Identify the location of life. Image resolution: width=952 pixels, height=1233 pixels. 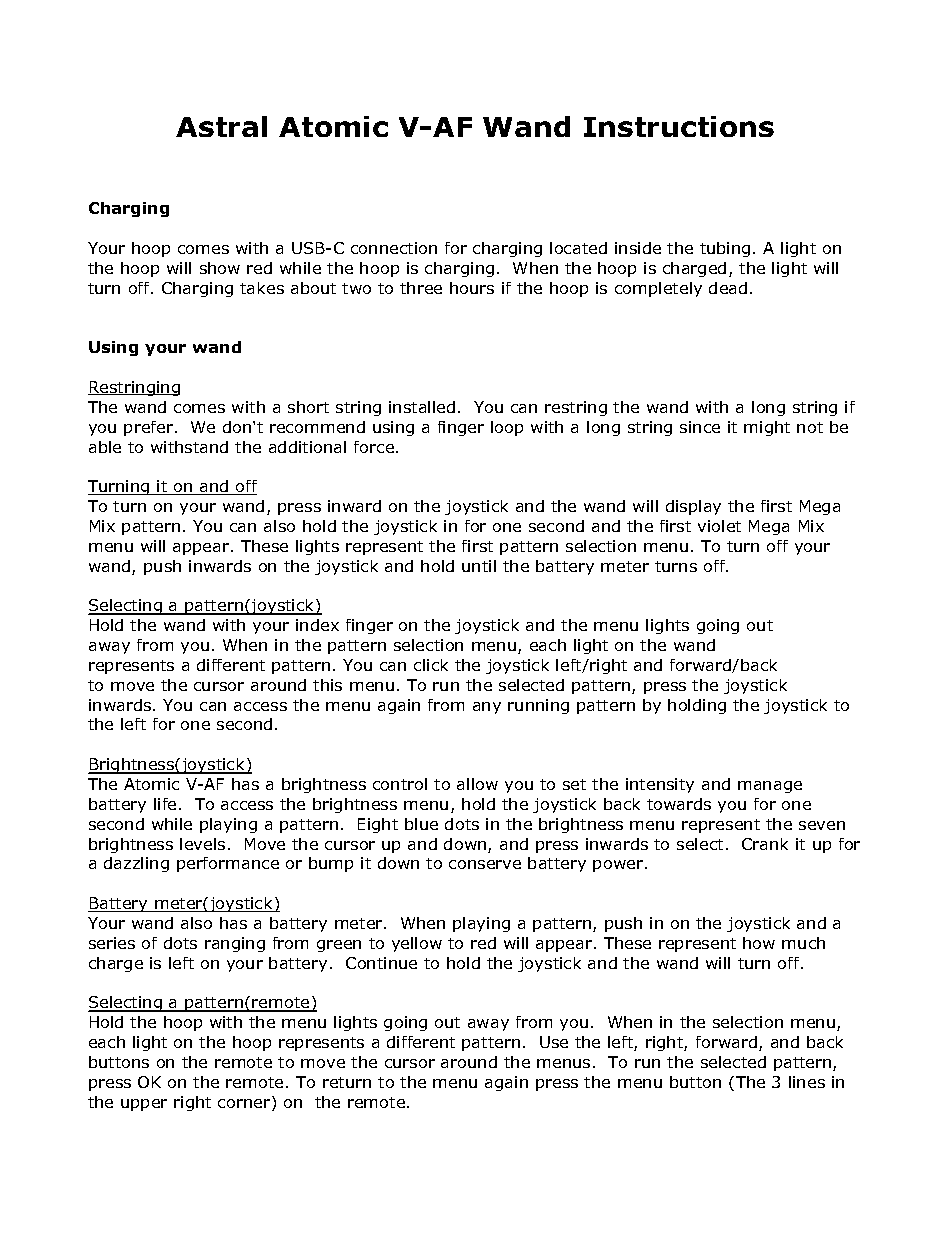
(165, 804).
